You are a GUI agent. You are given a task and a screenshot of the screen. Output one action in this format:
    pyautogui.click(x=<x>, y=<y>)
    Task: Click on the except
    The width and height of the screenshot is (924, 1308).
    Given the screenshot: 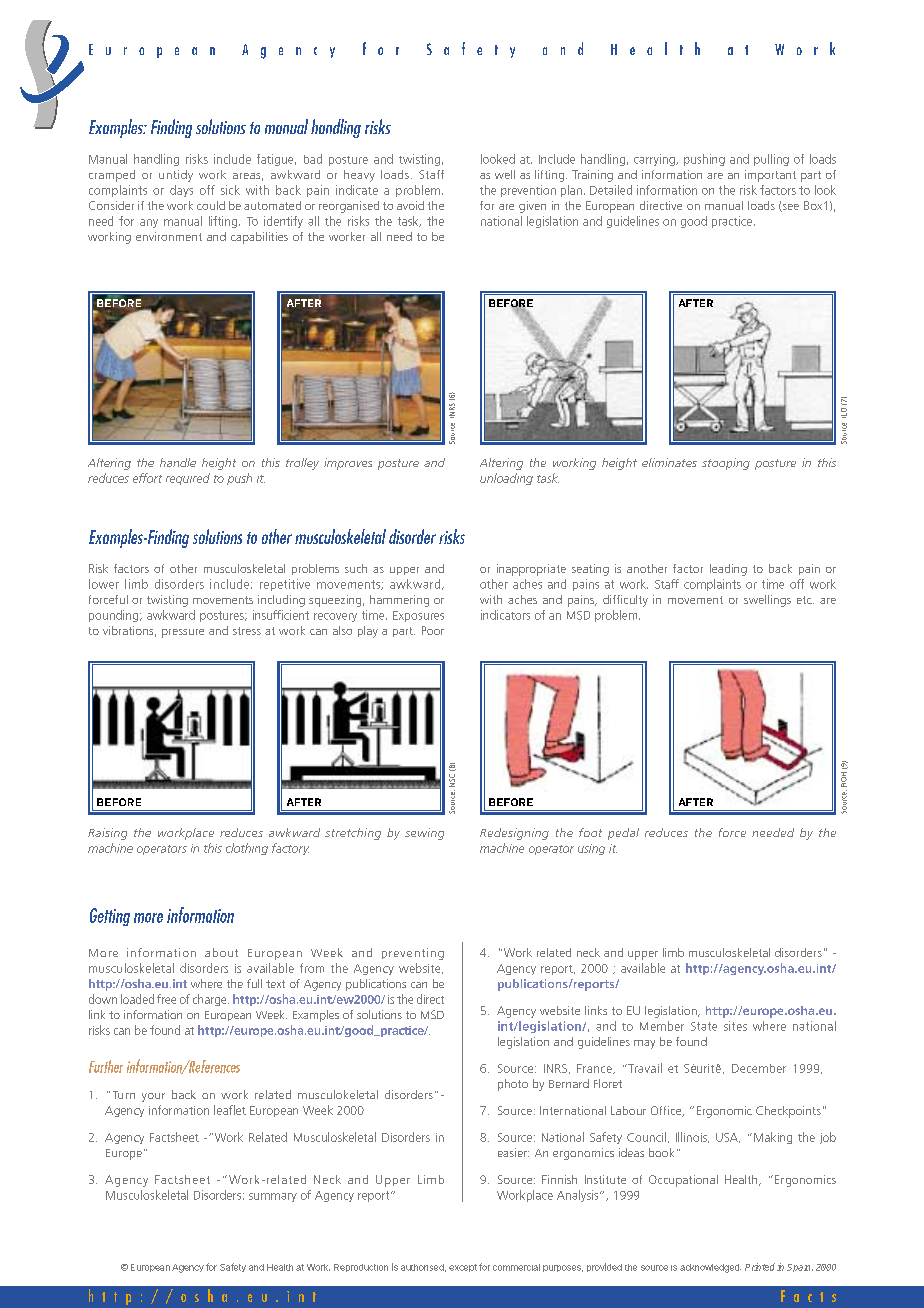 What is the action you would take?
    pyautogui.click(x=463, y=1268)
